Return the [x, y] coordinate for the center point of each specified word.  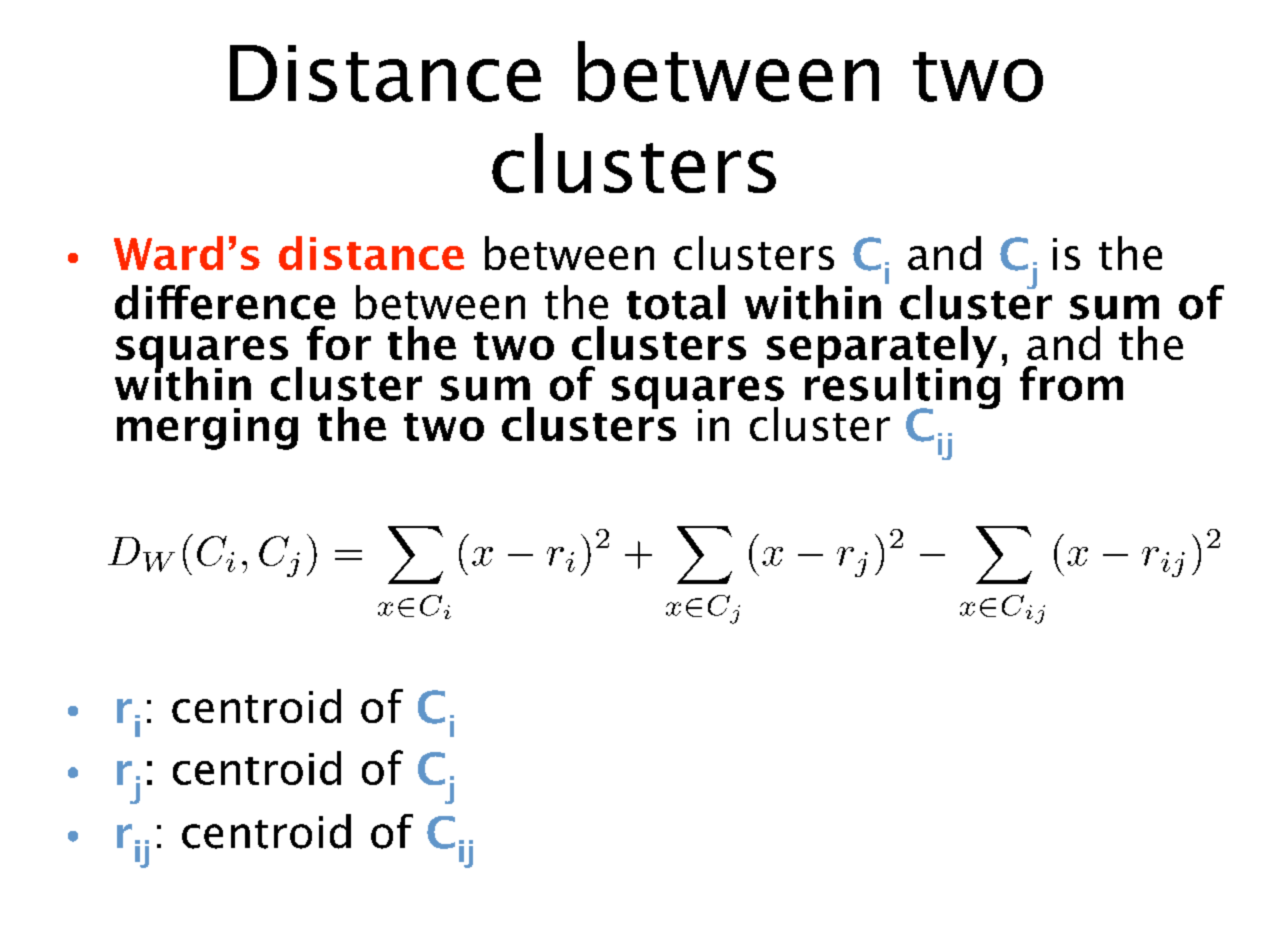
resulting [904, 388]
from [1071, 383]
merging [207, 429]
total [676, 302]
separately [882, 348]
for [339, 343]
